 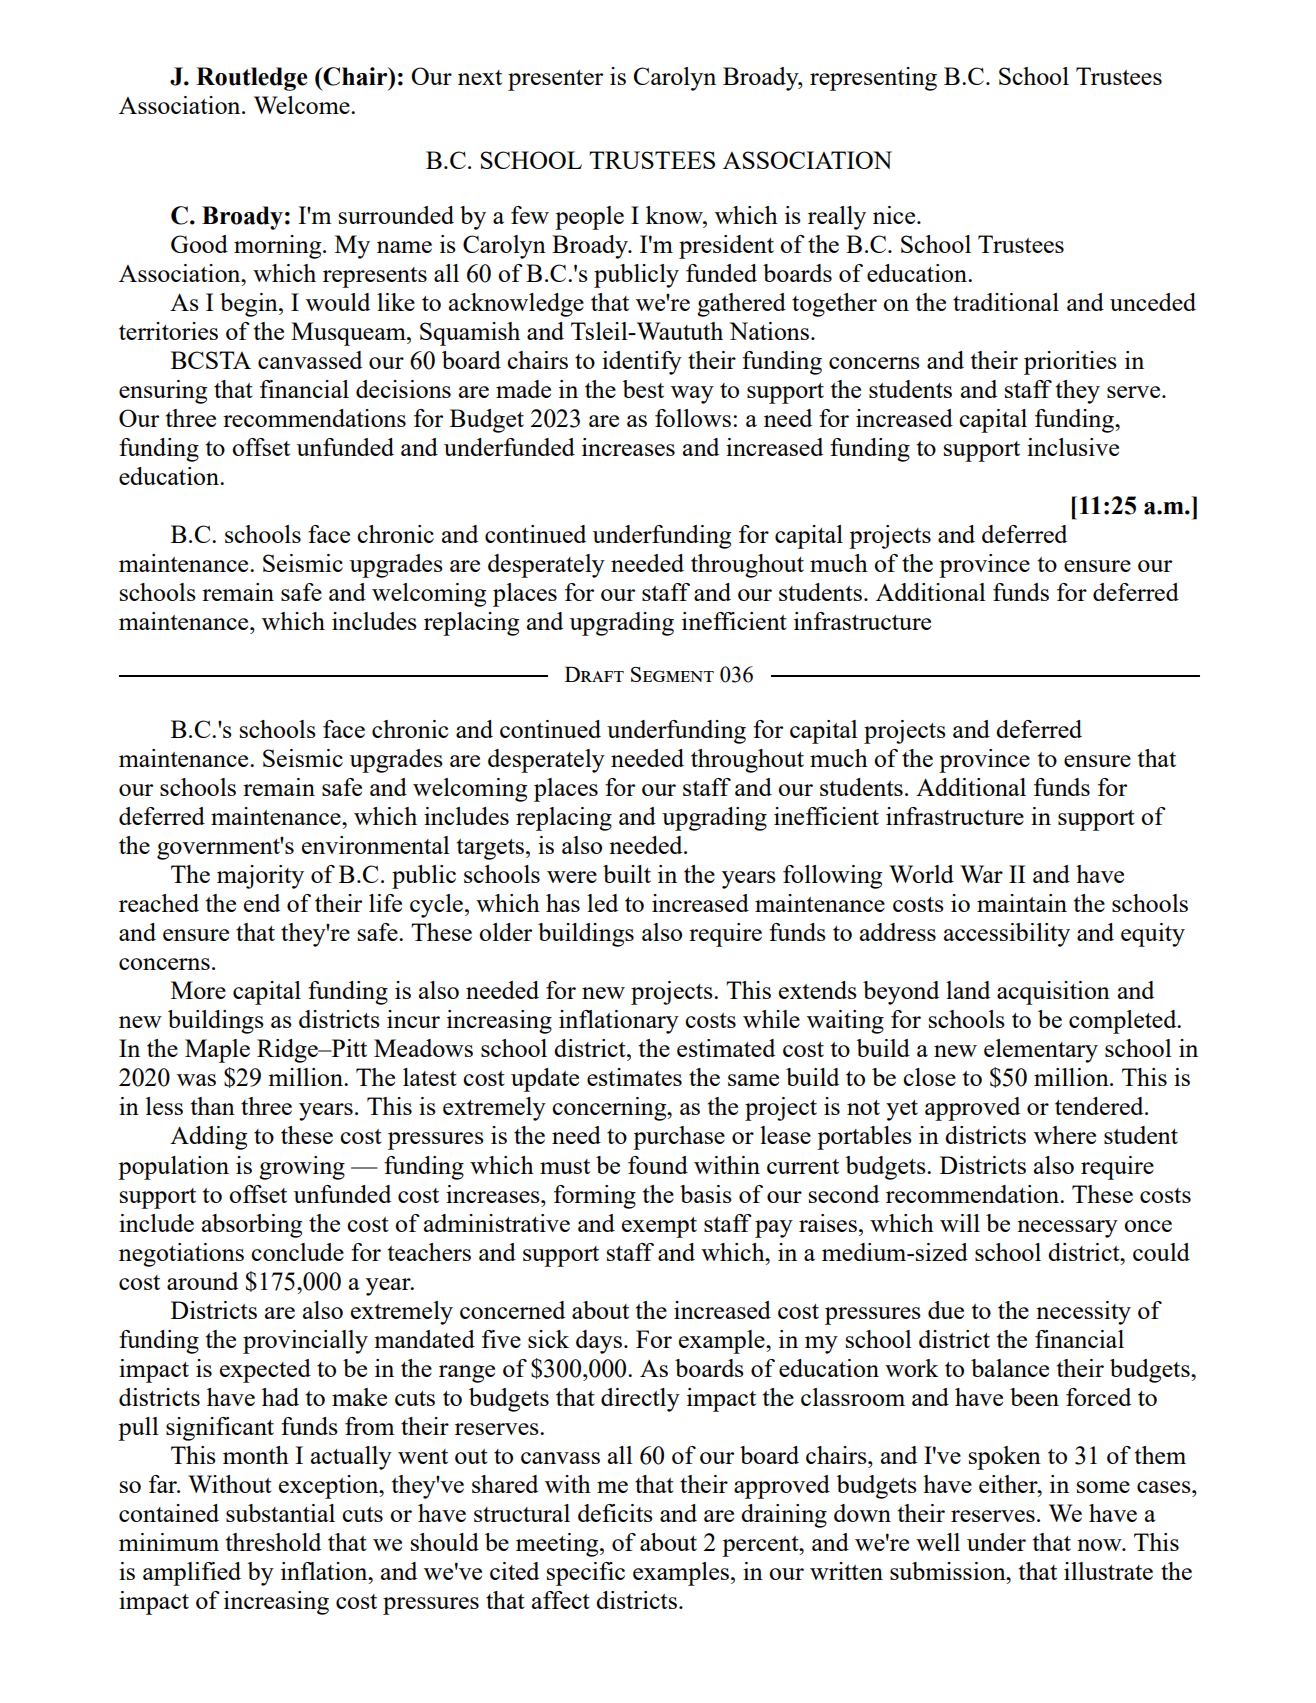 What do you see at coordinates (303, 105) in the screenshot?
I see `Welcome` at bounding box center [303, 105].
